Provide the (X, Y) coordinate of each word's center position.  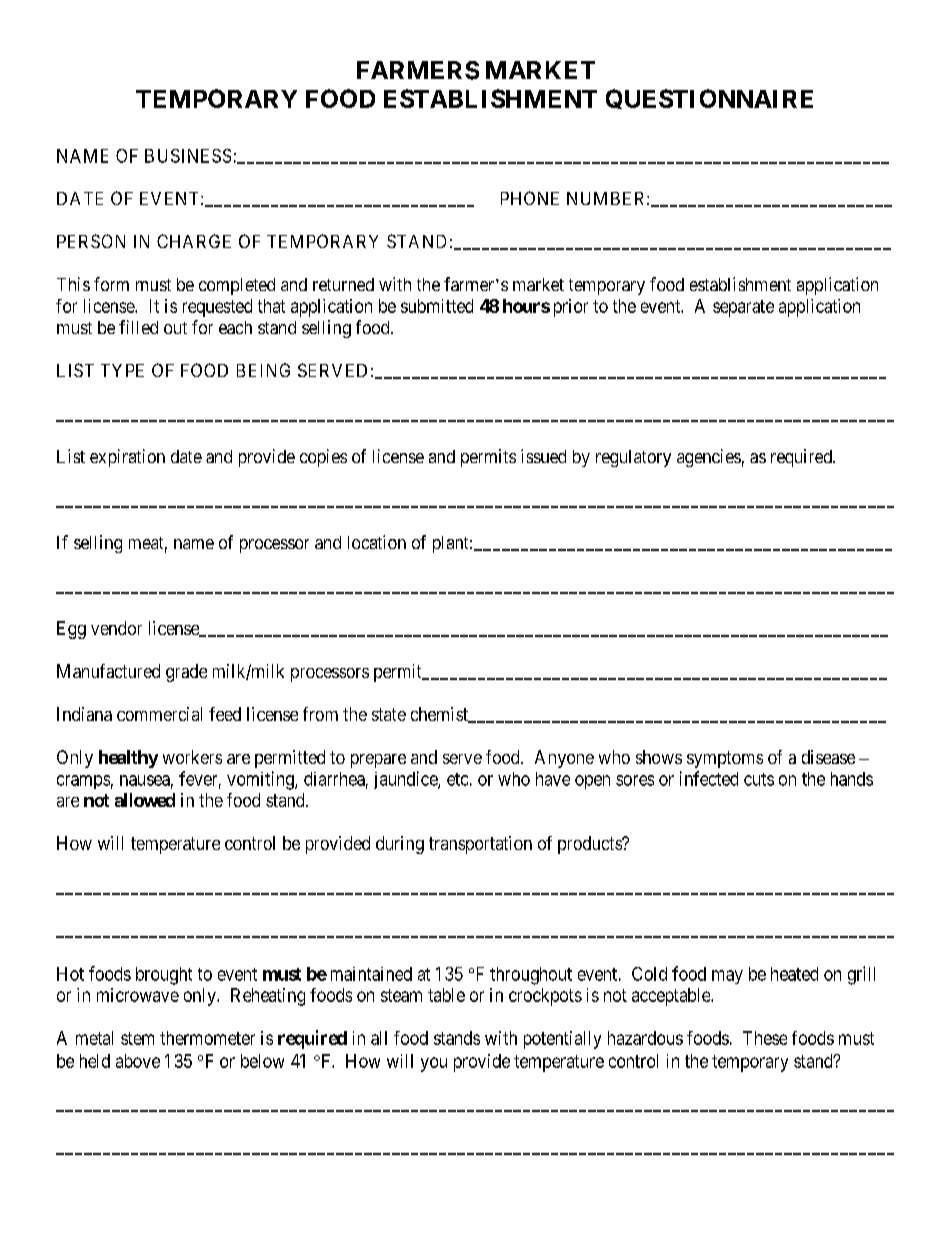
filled (138, 327)
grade (186, 673)
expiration (127, 458)
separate (743, 308)
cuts (759, 779)
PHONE (530, 198)
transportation (480, 845)
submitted (437, 306)
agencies (709, 458)
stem (137, 1038)
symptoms (725, 759)
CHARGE (194, 241)
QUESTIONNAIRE (709, 99)
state (389, 714)
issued (543, 456)
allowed (145, 800)
